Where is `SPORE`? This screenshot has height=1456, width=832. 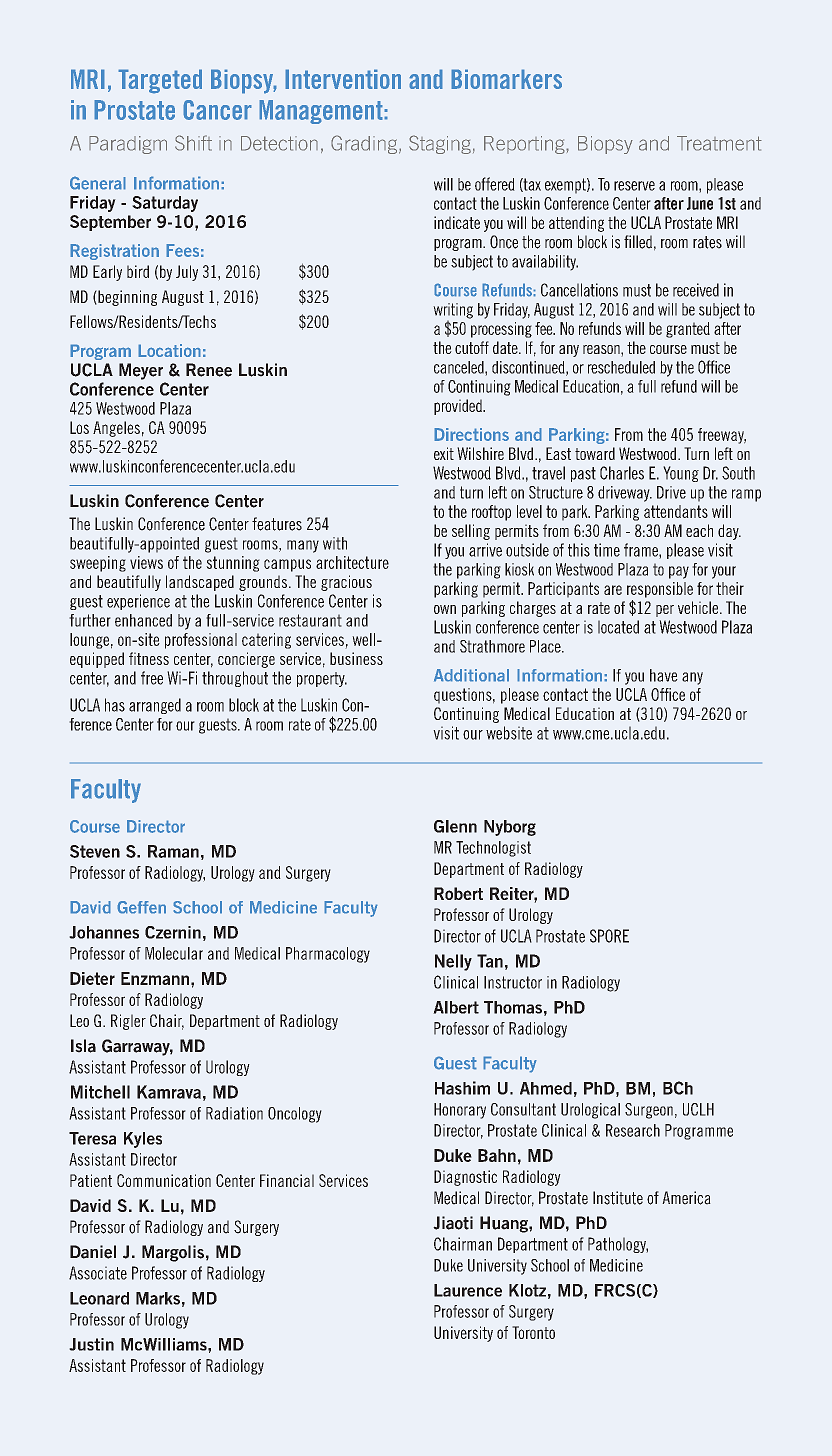 SPORE is located at coordinates (609, 936).
